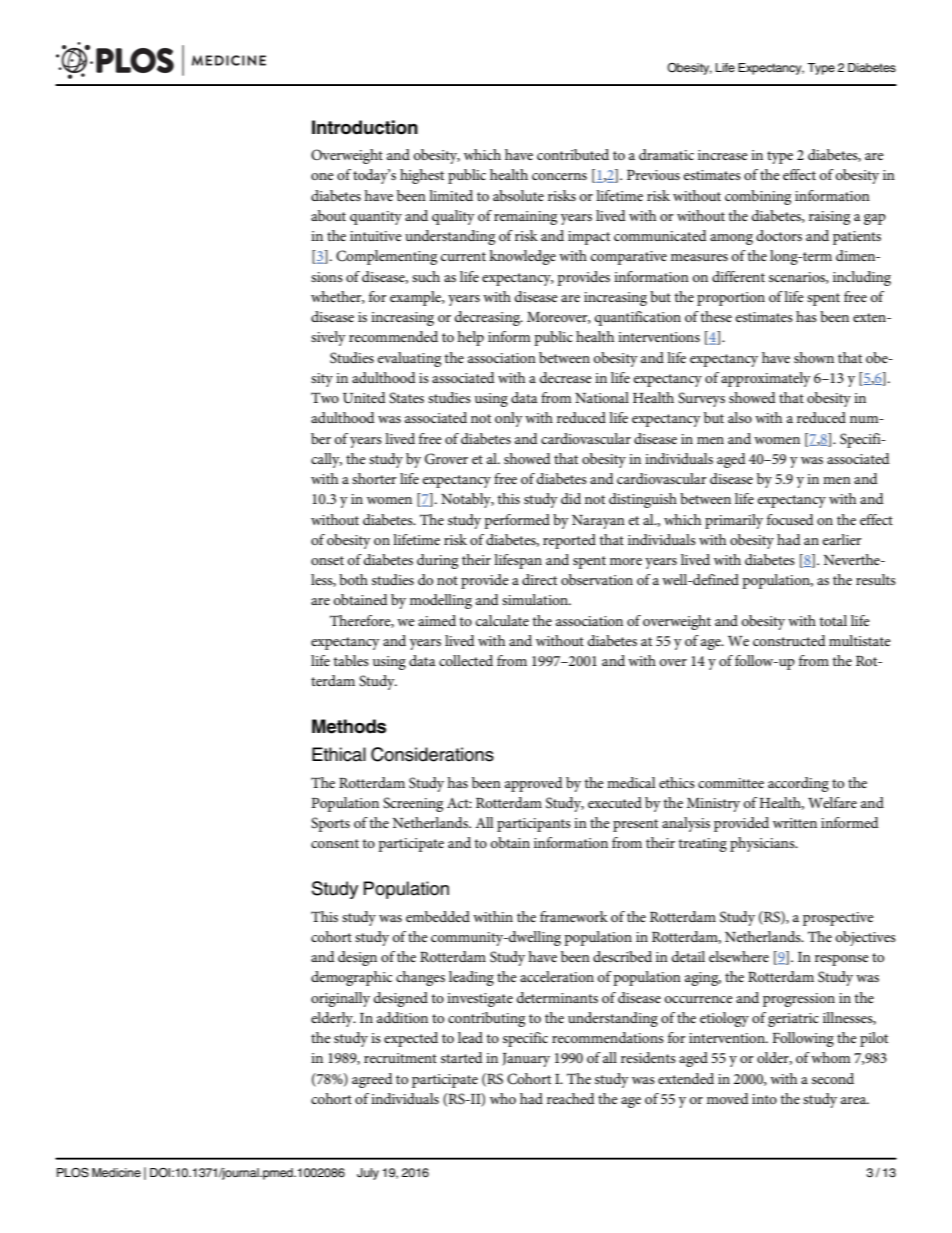 The width and height of the screenshot is (952, 1233). Describe the element at coordinates (764, 1099) in the screenshot. I see `into` at that location.
